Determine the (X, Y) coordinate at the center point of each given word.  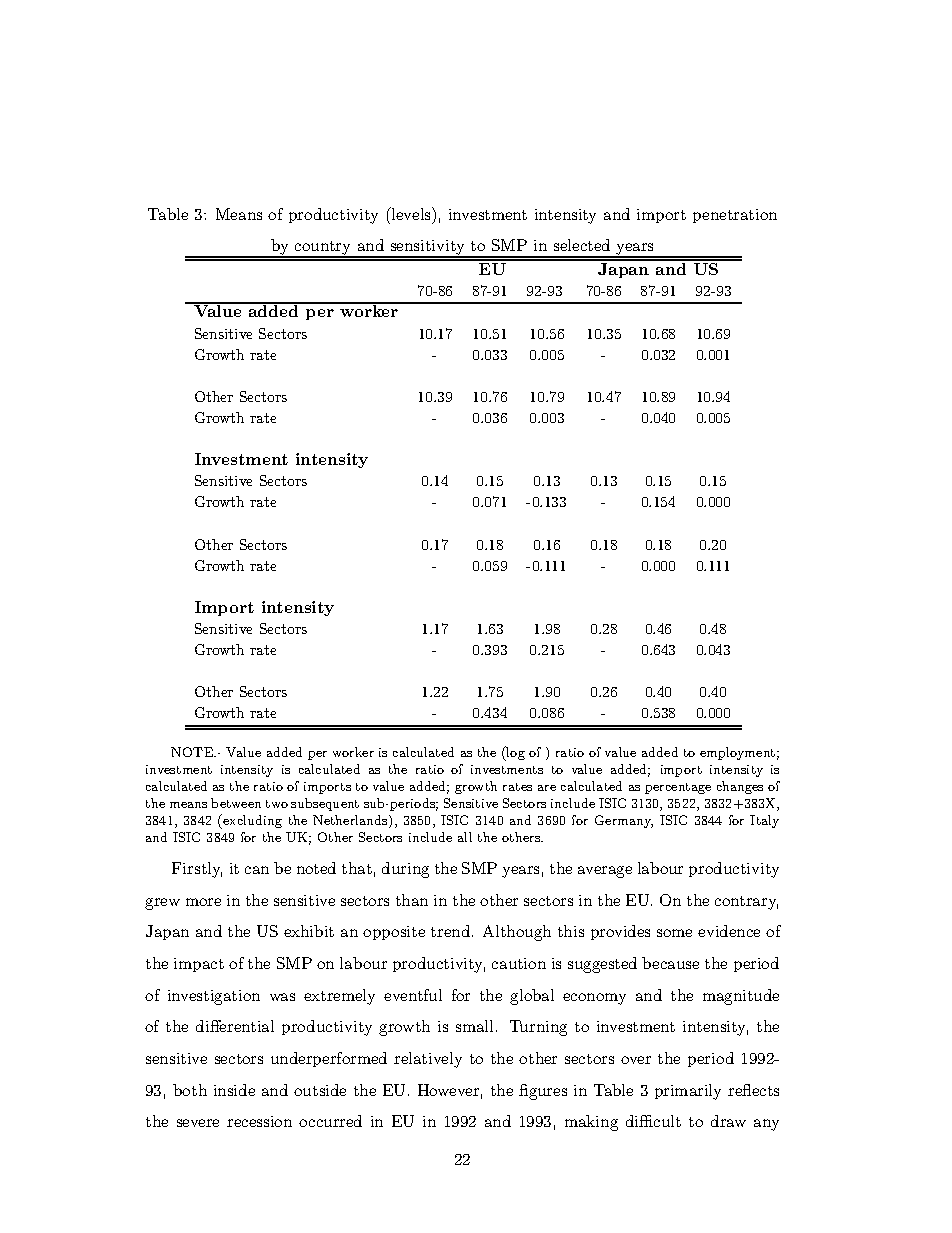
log (515, 753)
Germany (624, 821)
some (674, 933)
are (547, 788)
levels (411, 213)
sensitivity (427, 249)
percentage (678, 788)
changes (740, 787)
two (277, 804)
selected (582, 245)
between (236, 803)
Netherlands (351, 821)
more (203, 902)
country (323, 249)
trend (452, 931)
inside (234, 1090)
